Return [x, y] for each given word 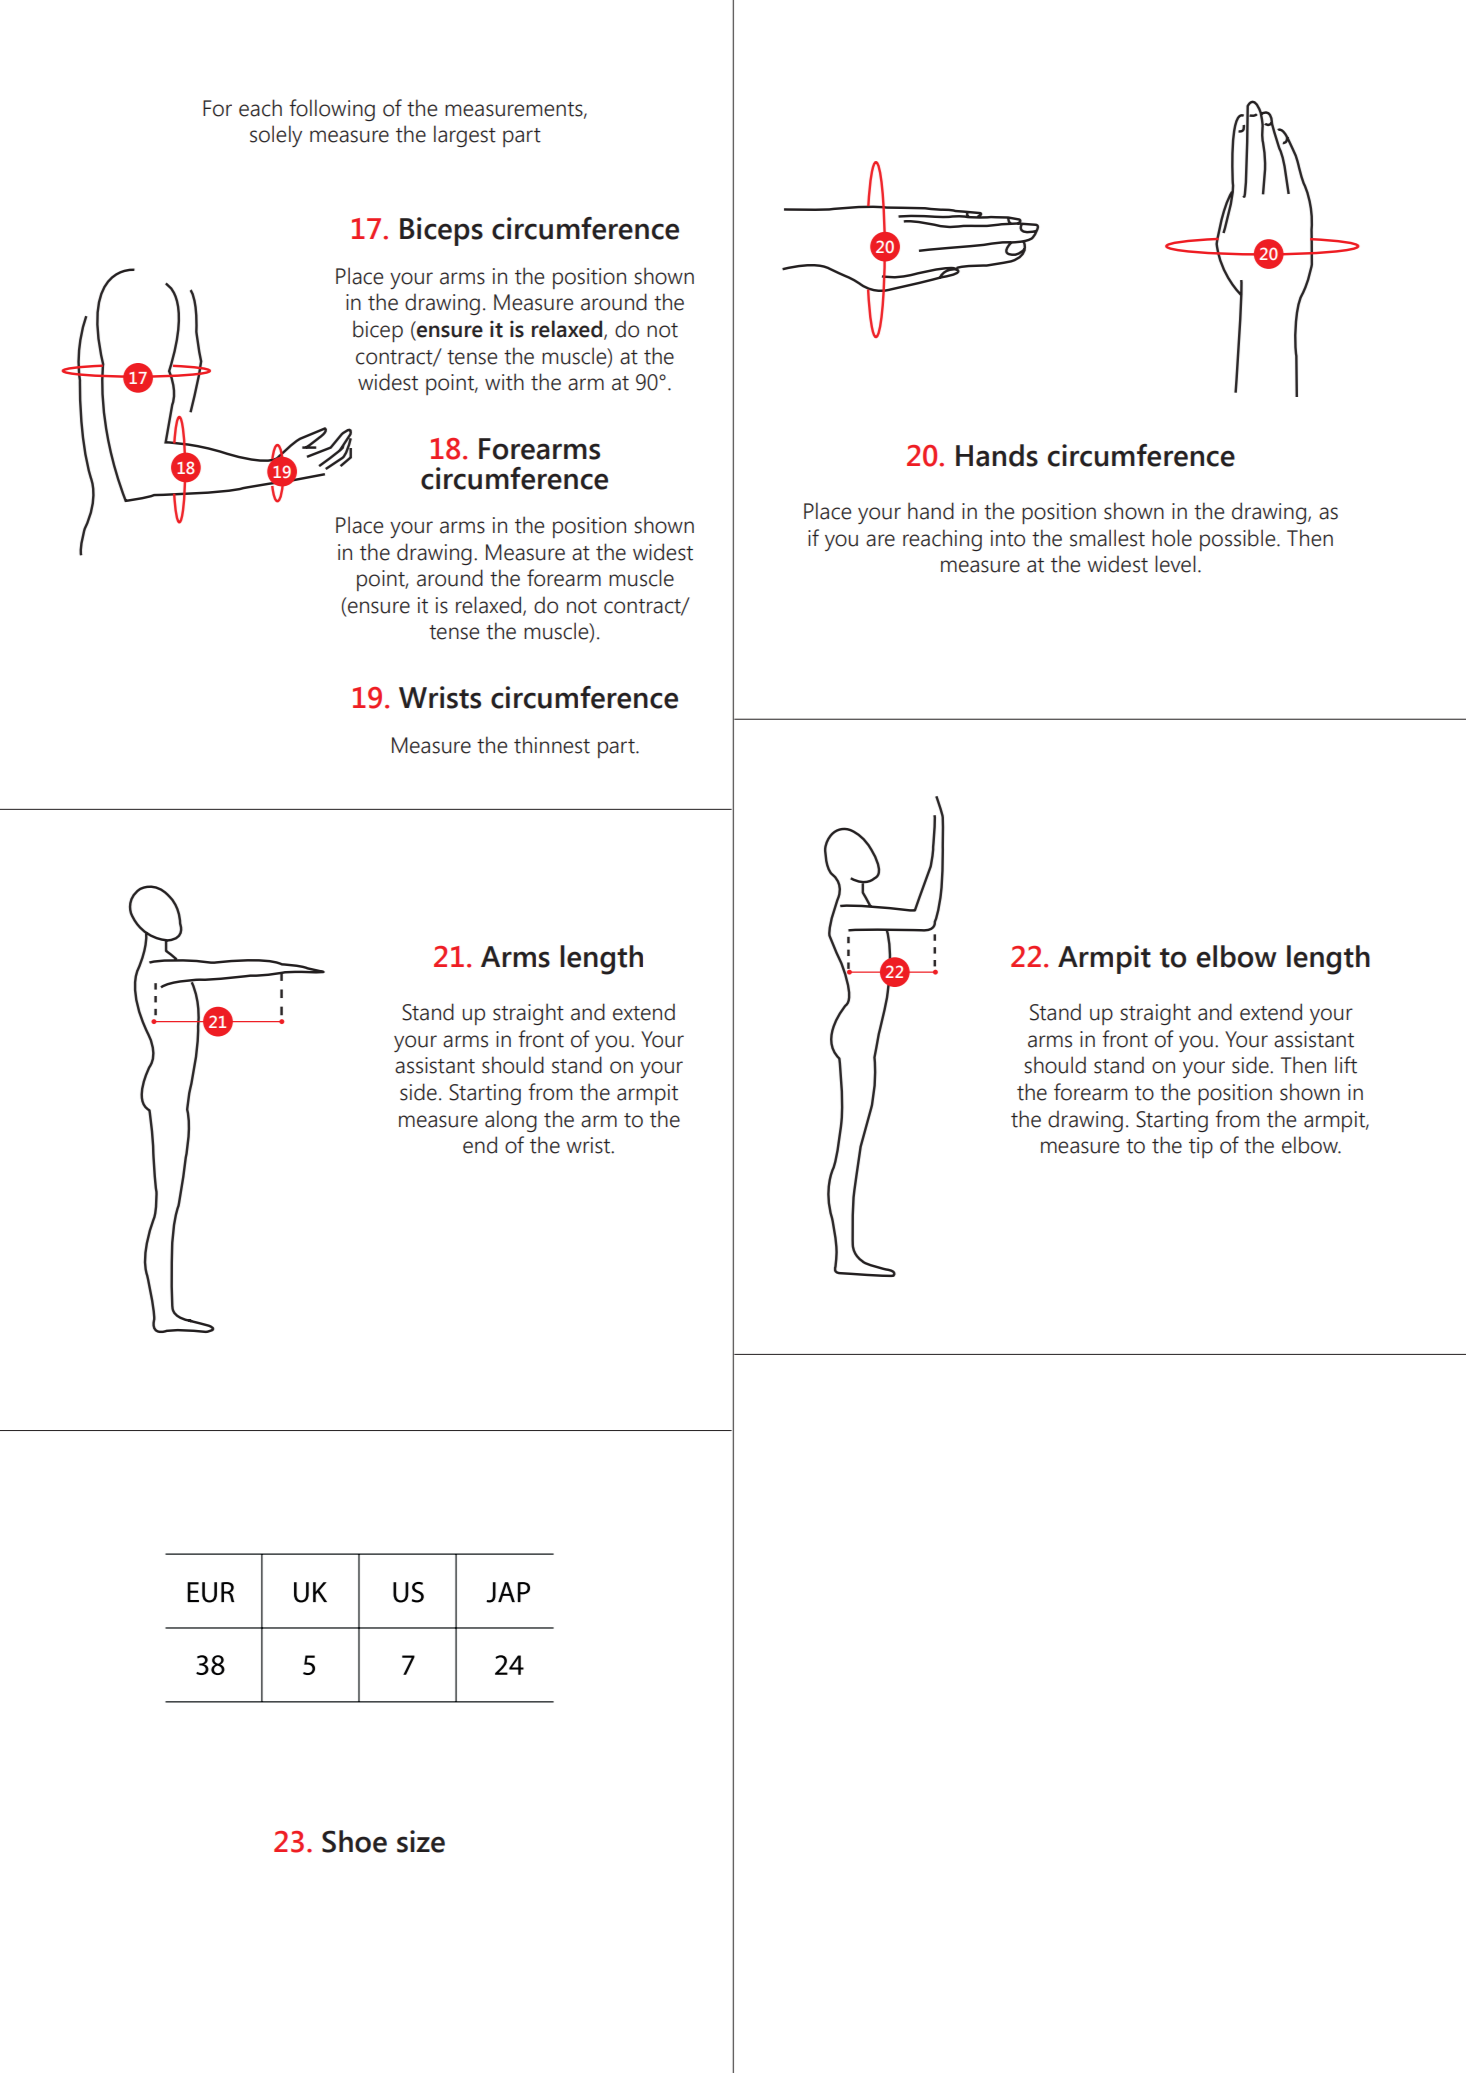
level [1175, 564]
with [504, 382]
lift [1346, 1065]
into [1008, 538]
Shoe [354, 1841]
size [421, 1841]
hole [1172, 538]
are [880, 540]
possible [1239, 540]
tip [1201, 1147]
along [511, 1121]
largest [465, 136]
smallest [1107, 538]
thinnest [552, 745]
